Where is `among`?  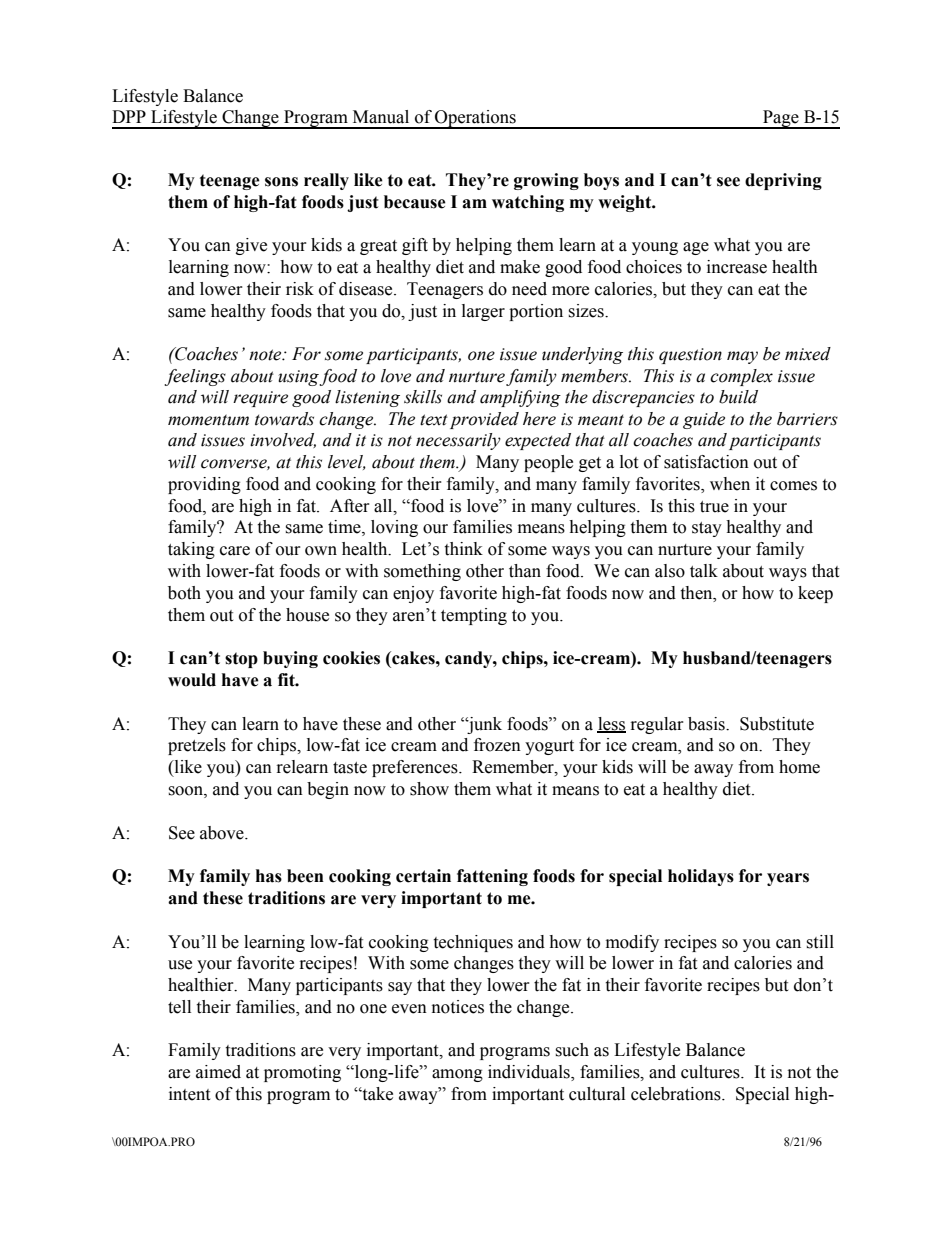 among is located at coordinates (457, 1075).
